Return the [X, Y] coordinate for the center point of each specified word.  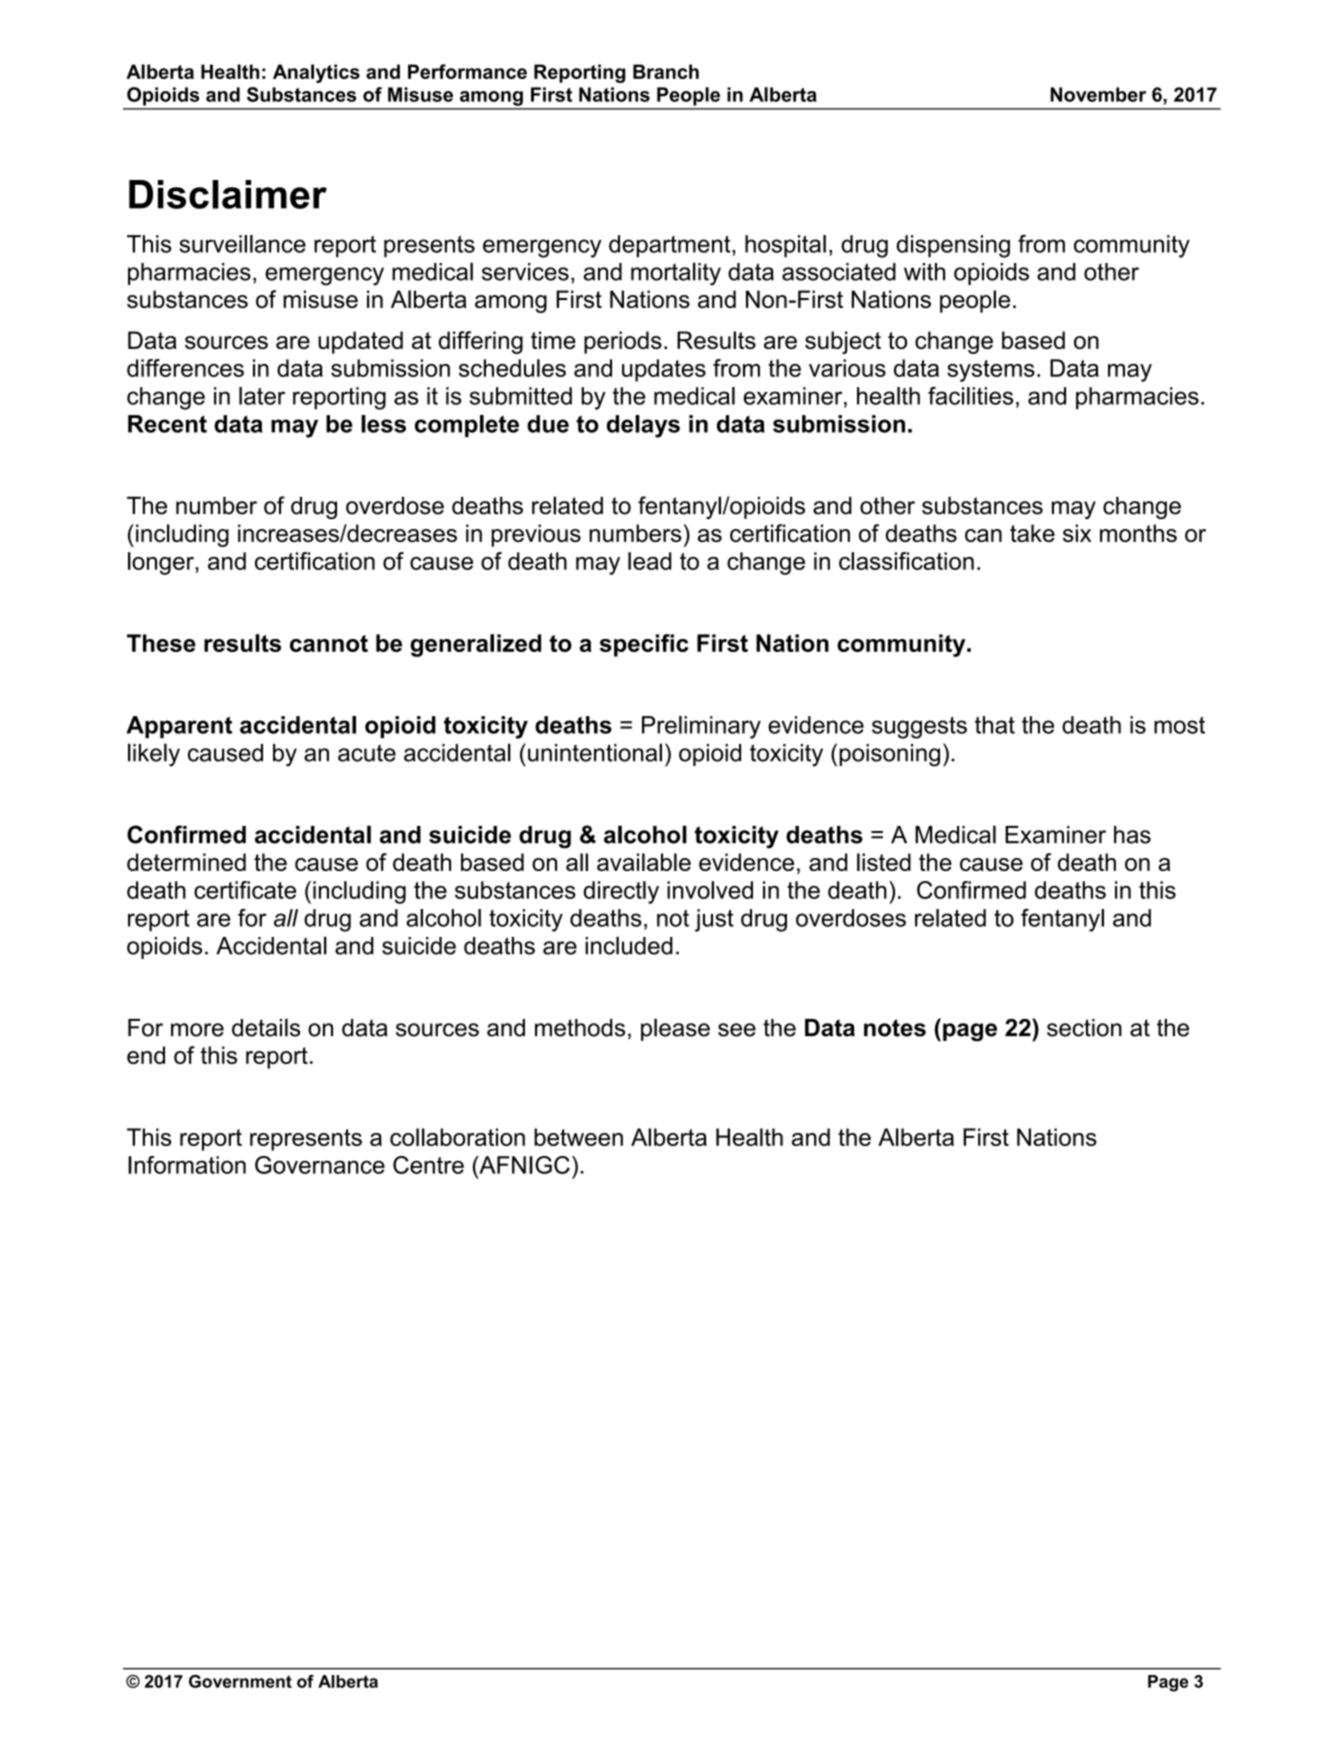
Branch [666, 71]
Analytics [316, 73]
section [1084, 1028]
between [578, 1137]
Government [240, 1681]
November [1098, 94]
